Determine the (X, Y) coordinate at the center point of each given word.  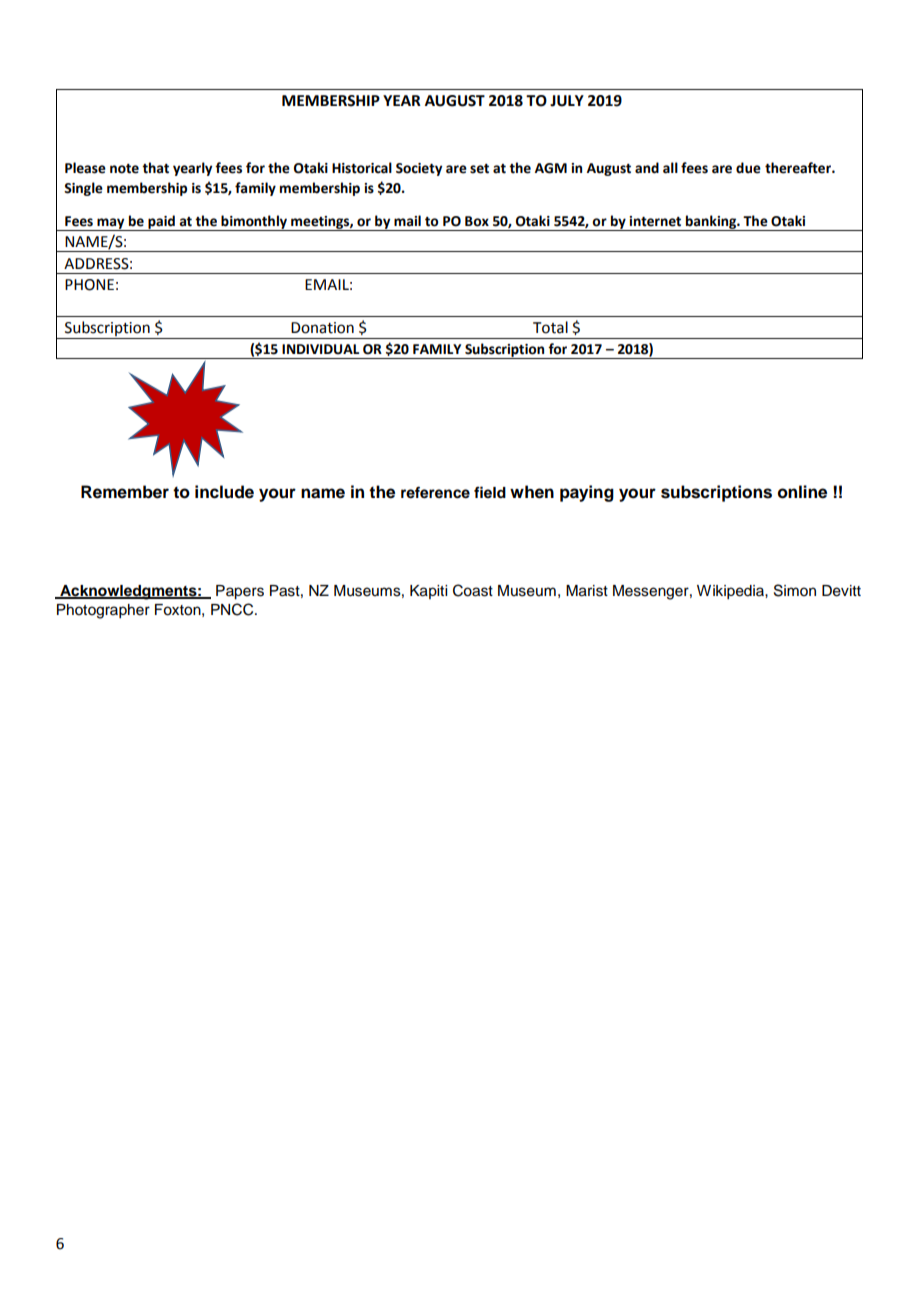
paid (161, 223)
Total (550, 327)
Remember (125, 492)
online (802, 492)
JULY (567, 101)
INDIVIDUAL (320, 349)
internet (655, 221)
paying (587, 493)
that (155, 168)
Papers (240, 592)
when (532, 492)
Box (477, 221)
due (748, 168)
